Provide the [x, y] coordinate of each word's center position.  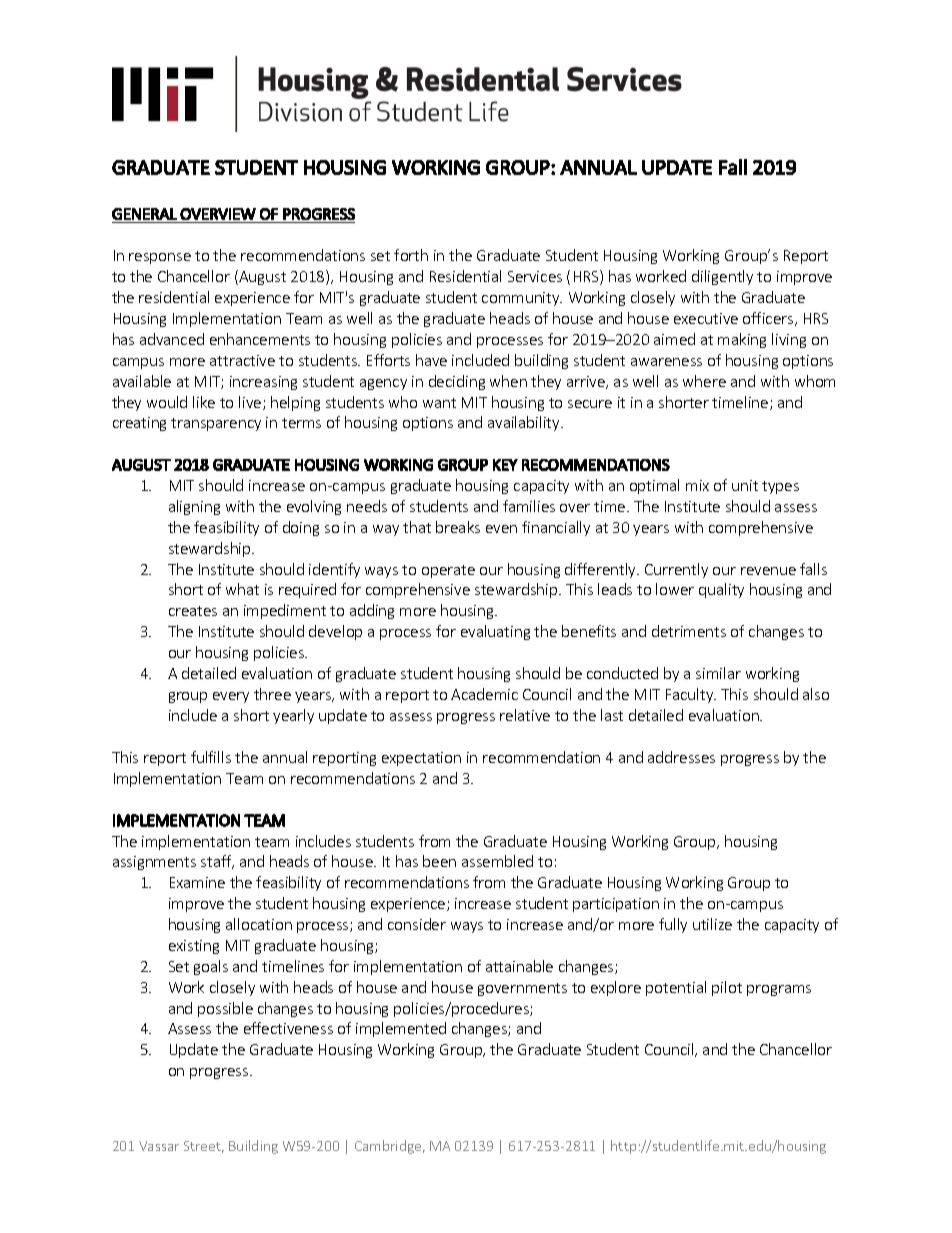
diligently [722, 277]
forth [411, 255]
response [160, 258]
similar [718, 673]
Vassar [159, 1146]
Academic [484, 694]
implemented [401, 1029]
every [231, 697]
